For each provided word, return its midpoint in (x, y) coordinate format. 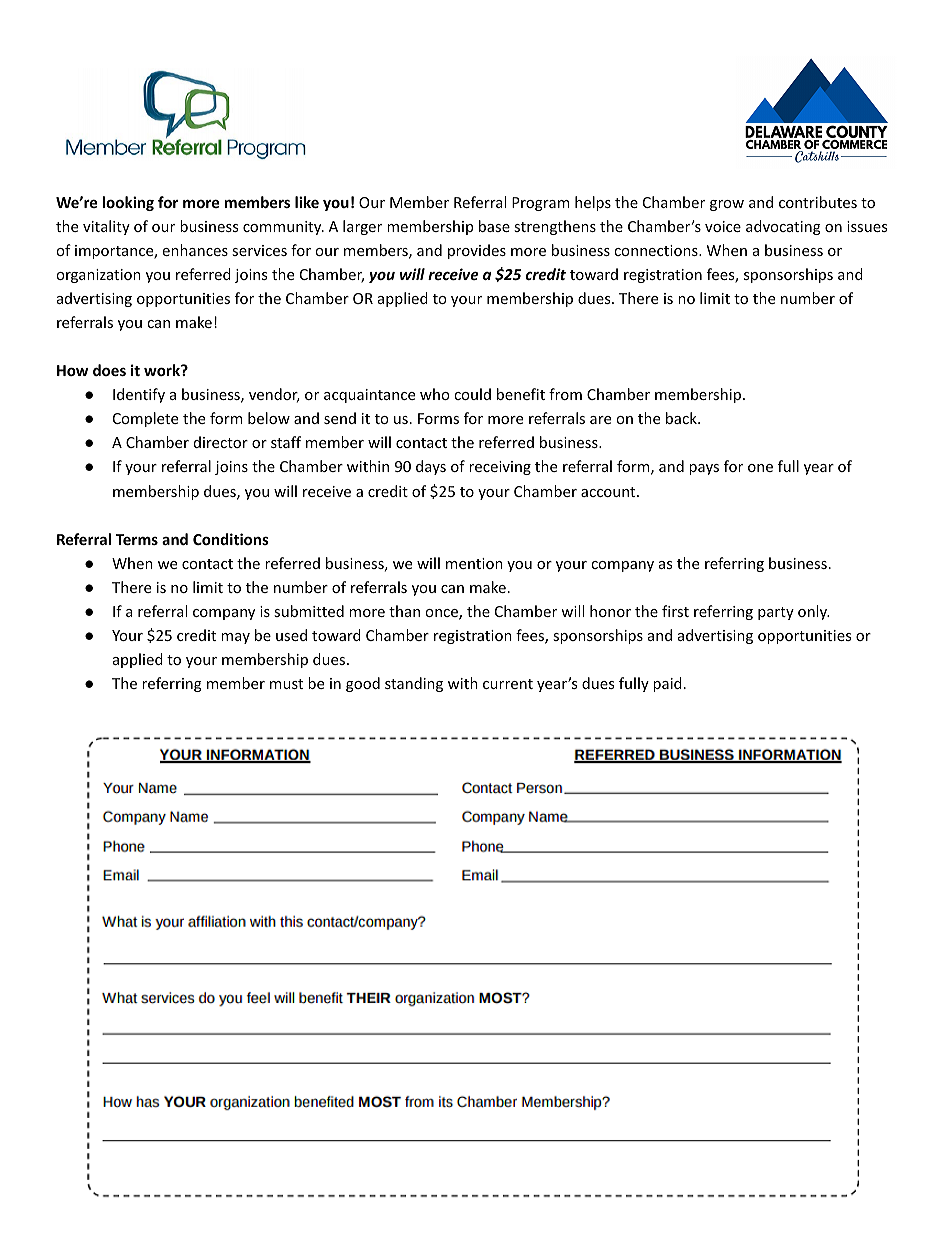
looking (128, 203)
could (472, 394)
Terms (137, 539)
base (494, 226)
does (109, 370)
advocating (783, 227)
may (235, 638)
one (760, 468)
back (682, 418)
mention (474, 563)
